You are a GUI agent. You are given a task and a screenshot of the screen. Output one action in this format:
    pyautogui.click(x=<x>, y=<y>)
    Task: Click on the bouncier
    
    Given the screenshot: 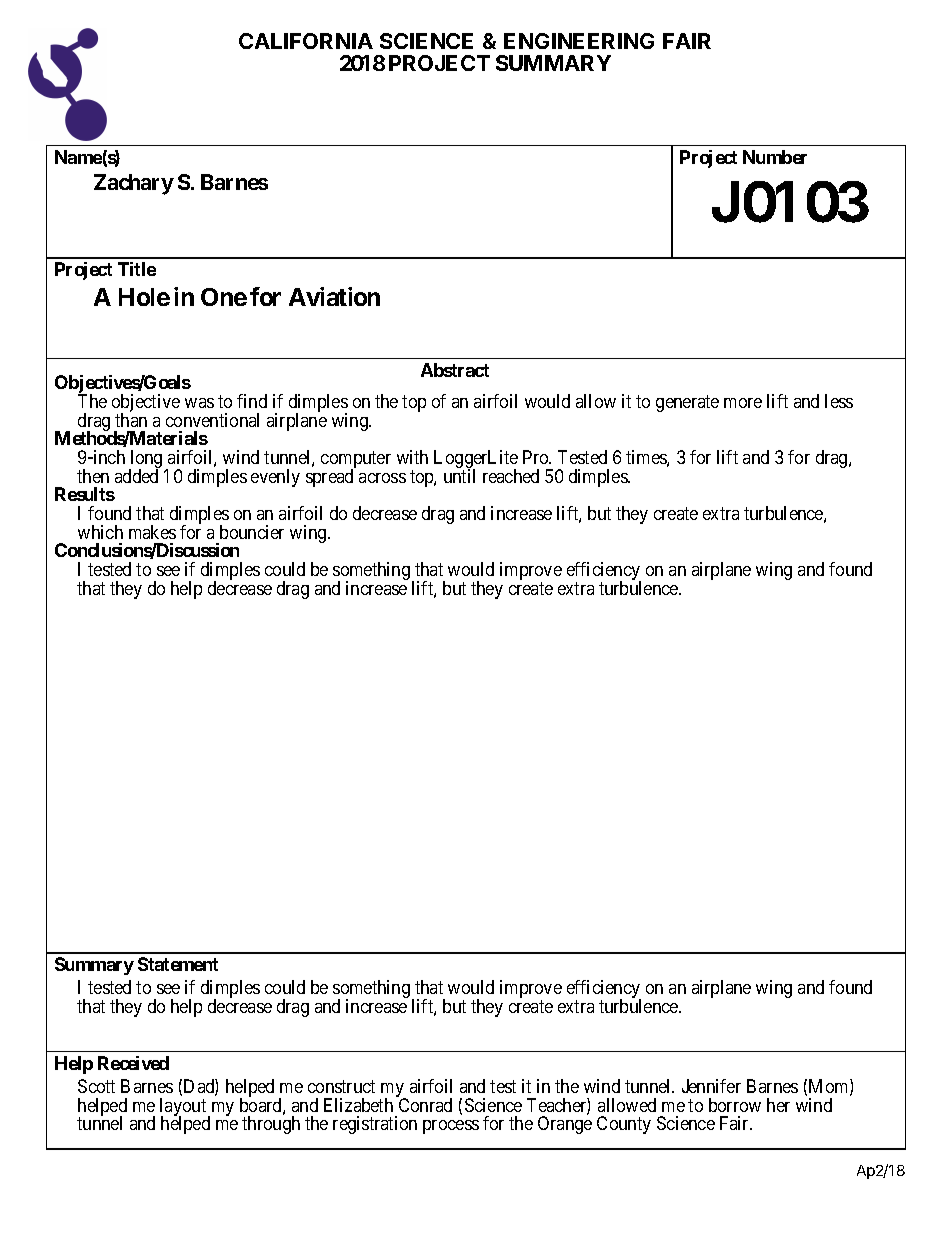 What is the action you would take?
    pyautogui.click(x=252, y=532)
